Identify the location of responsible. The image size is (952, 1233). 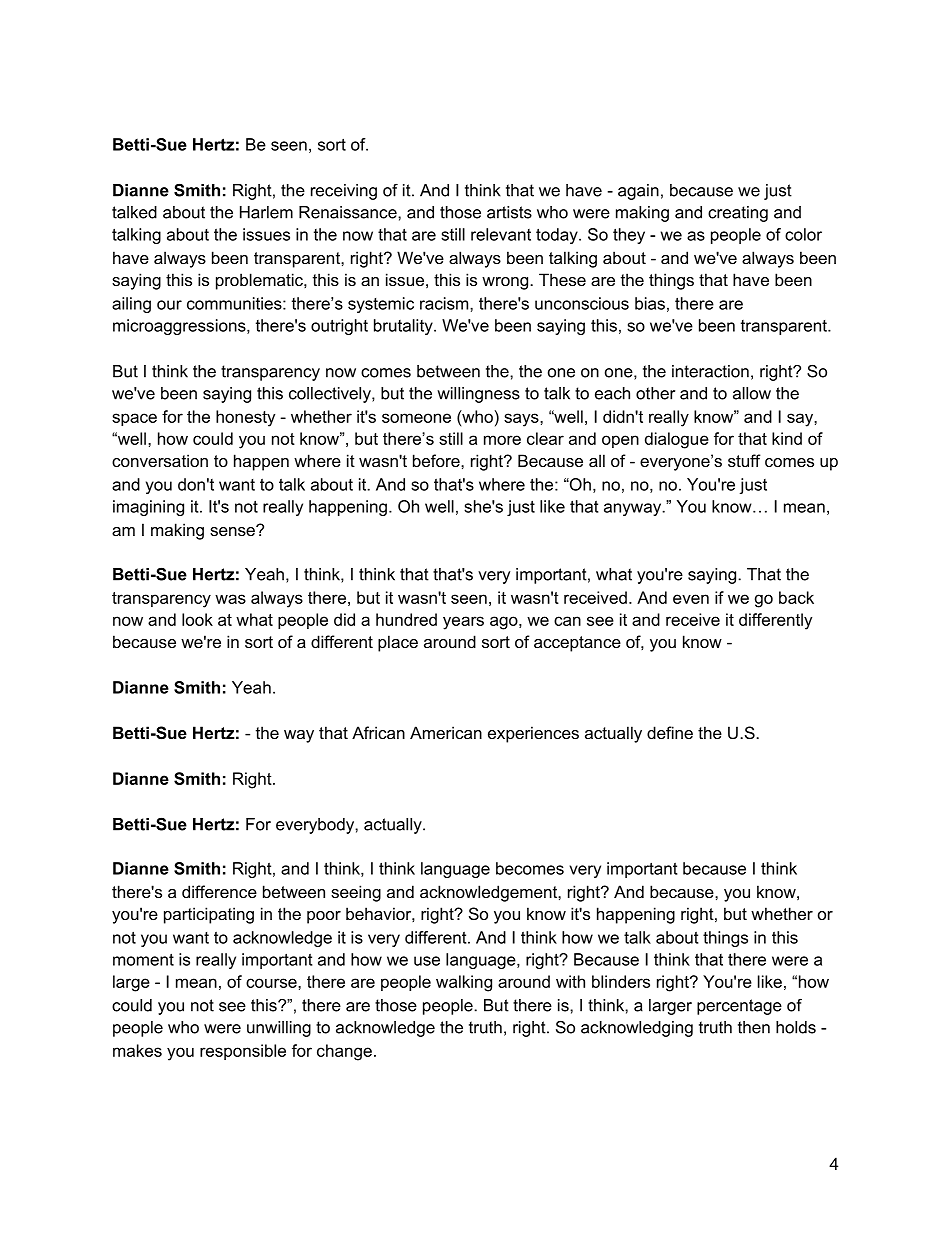
(243, 1052).
